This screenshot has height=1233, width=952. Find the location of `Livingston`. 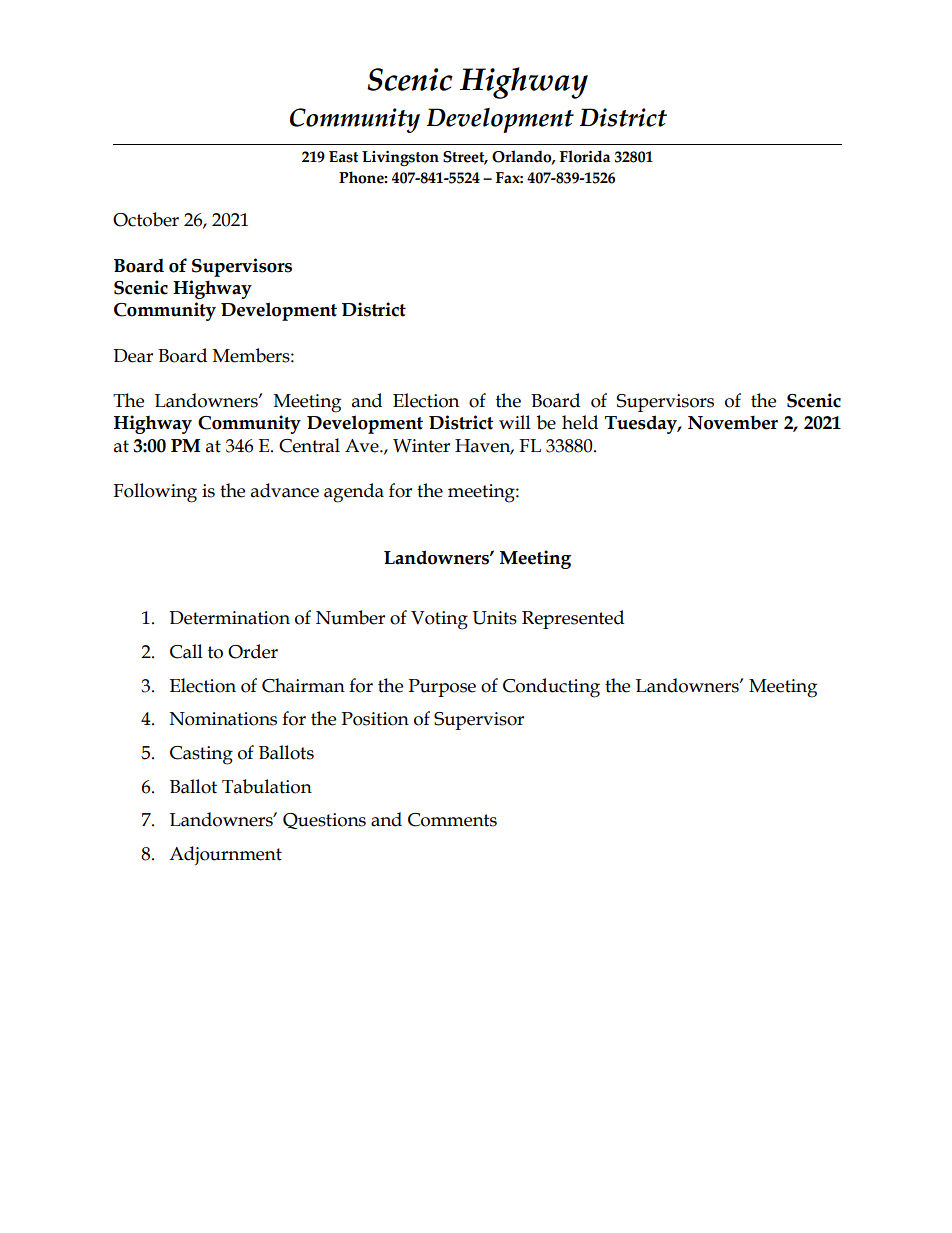

Livingston is located at coordinates (400, 159).
